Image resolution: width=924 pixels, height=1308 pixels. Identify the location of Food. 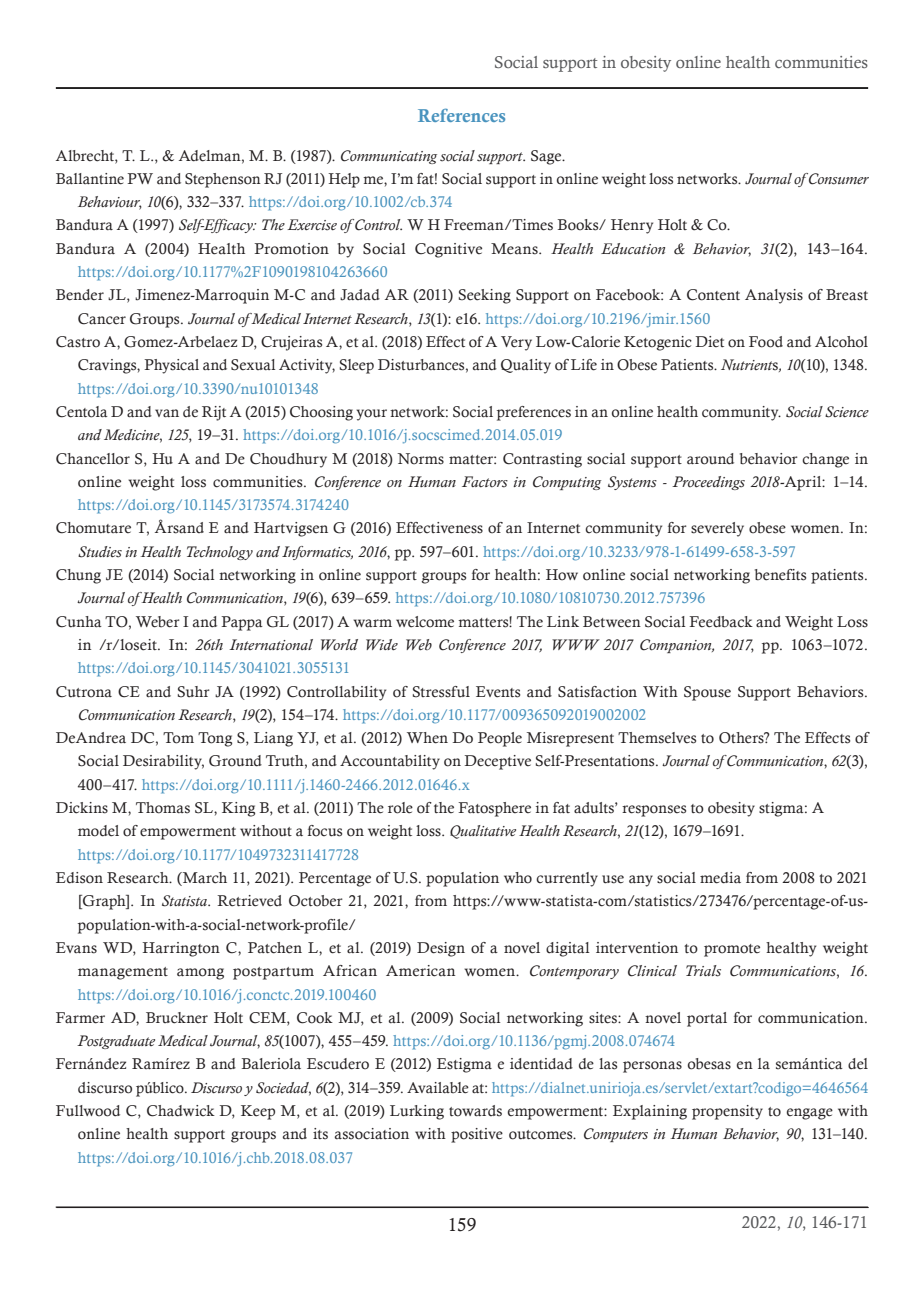
(766, 342).
